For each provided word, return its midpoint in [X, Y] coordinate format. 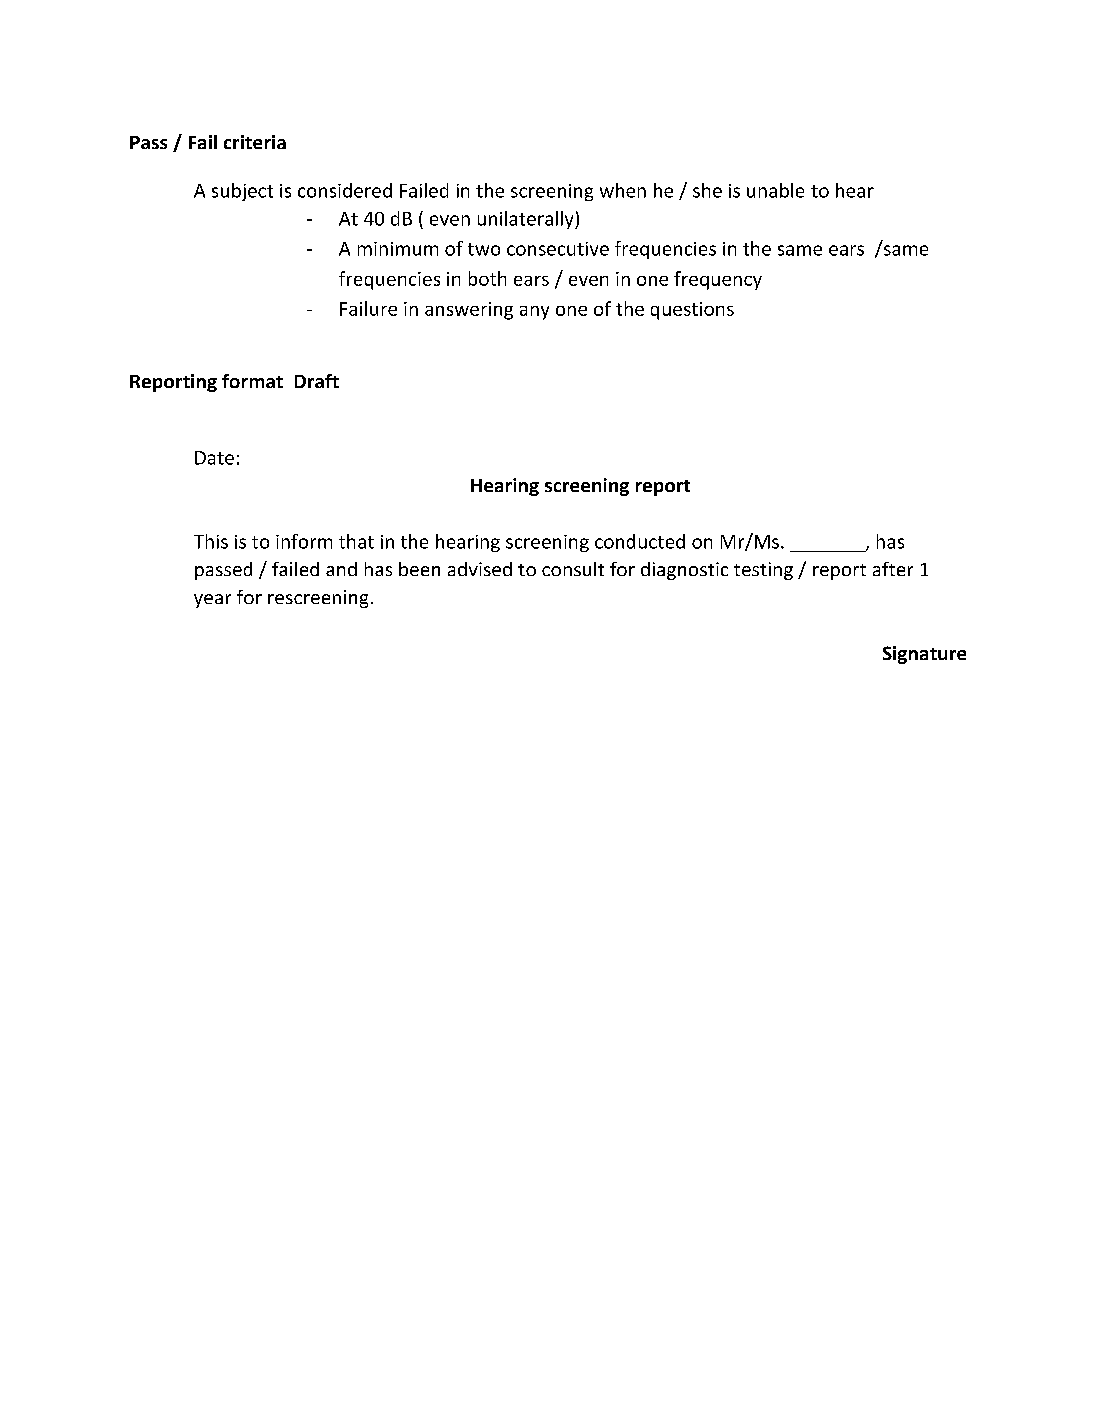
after [893, 569]
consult [573, 569]
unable [775, 190]
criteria [255, 142]
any [534, 313]
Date [214, 458]
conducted [640, 541]
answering [469, 311]
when [623, 190]
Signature [924, 655]
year [212, 601]
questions [692, 311]
